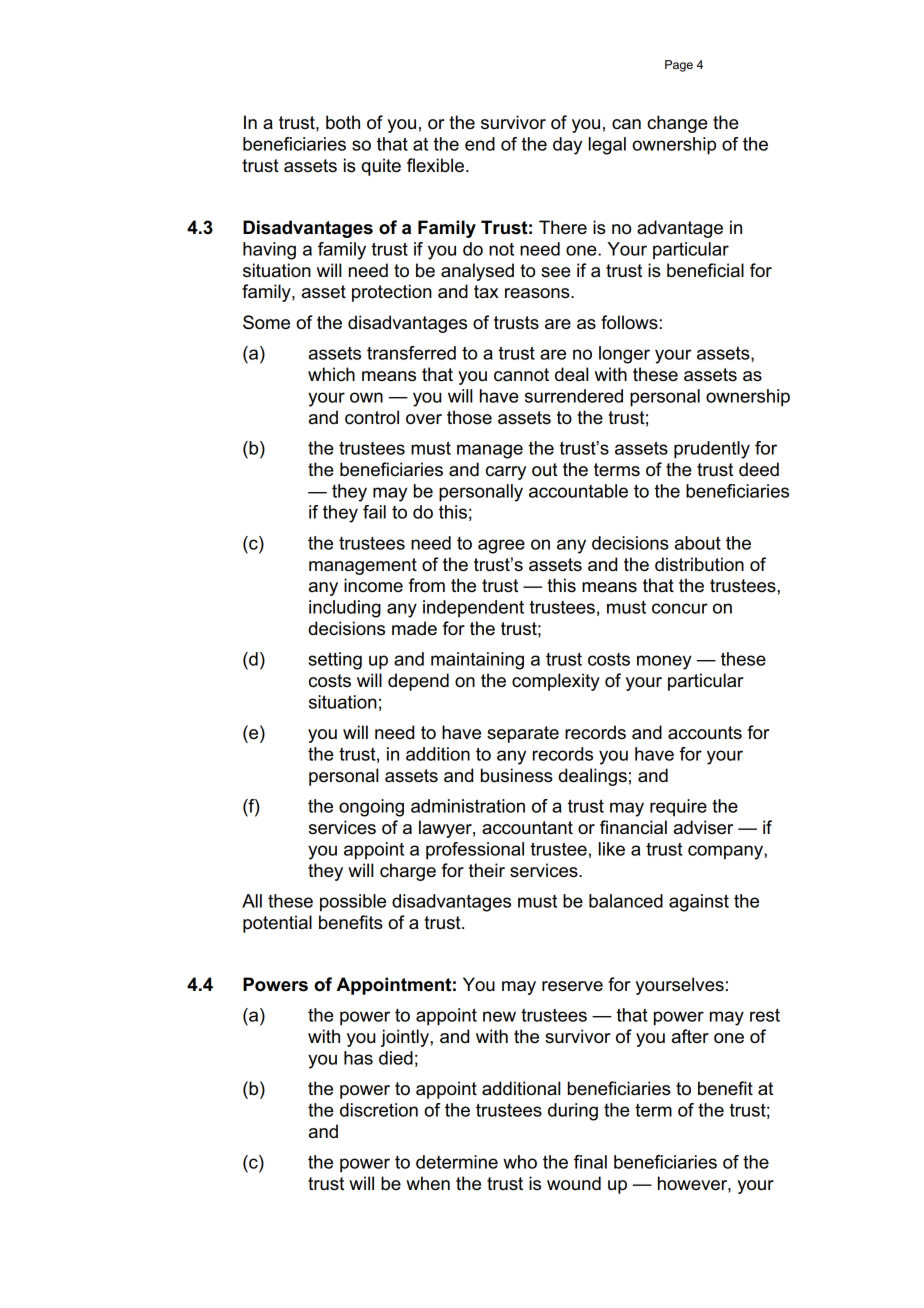 This image has width=924, height=1308. Describe the element at coordinates (379, 1110) in the image. I see `discretion` at that location.
